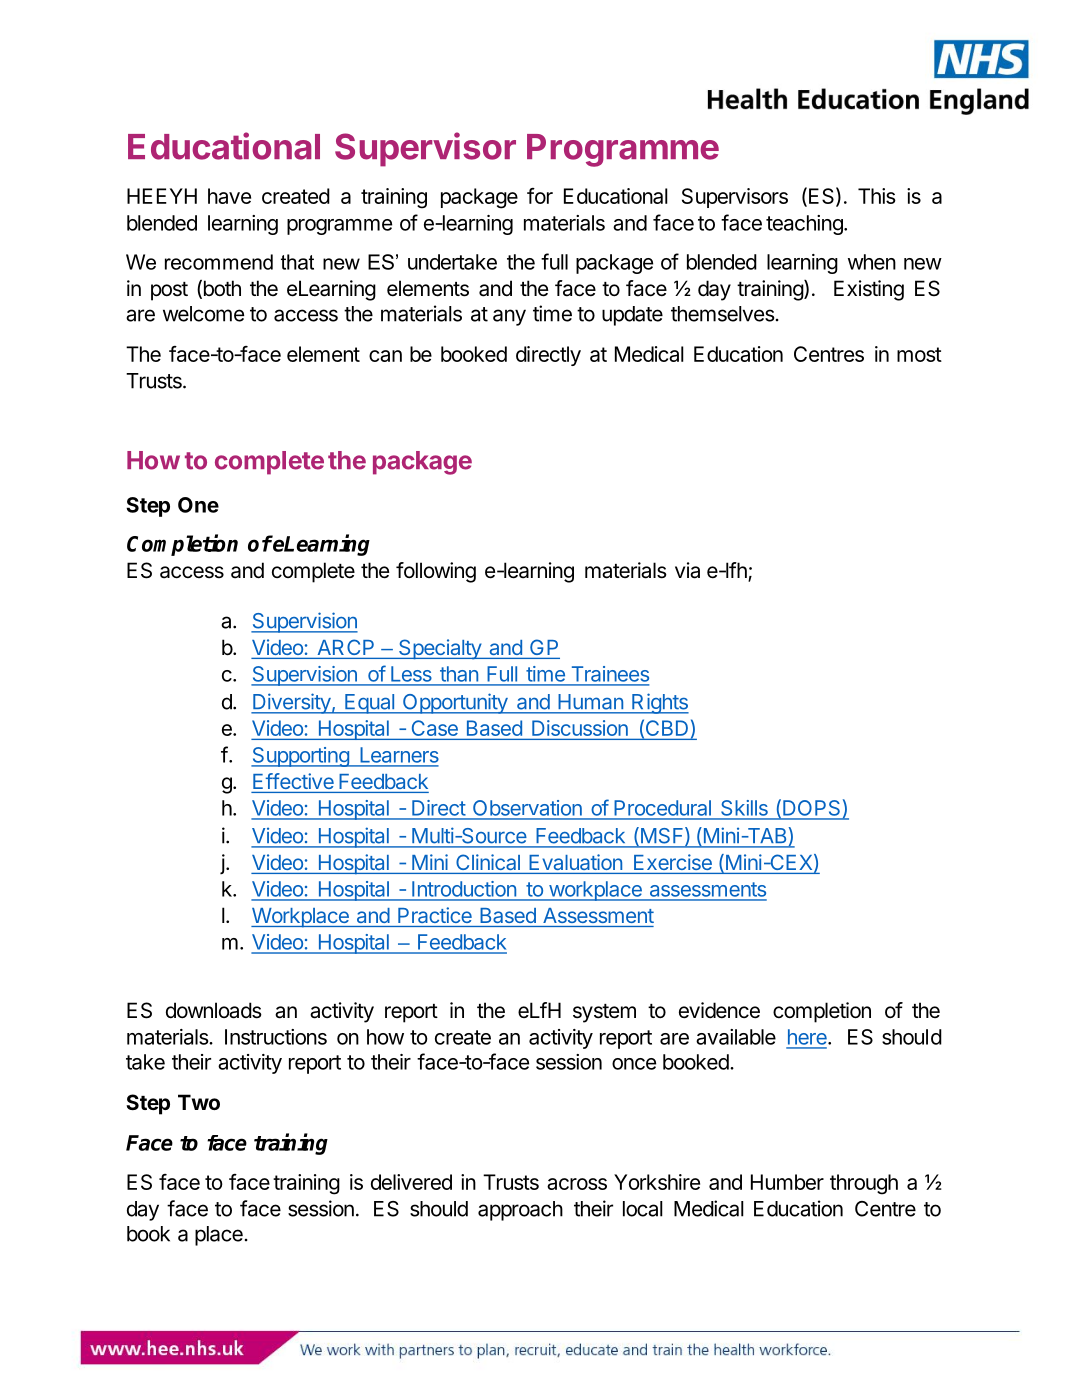  I want to click on evidence, so click(719, 1010).
